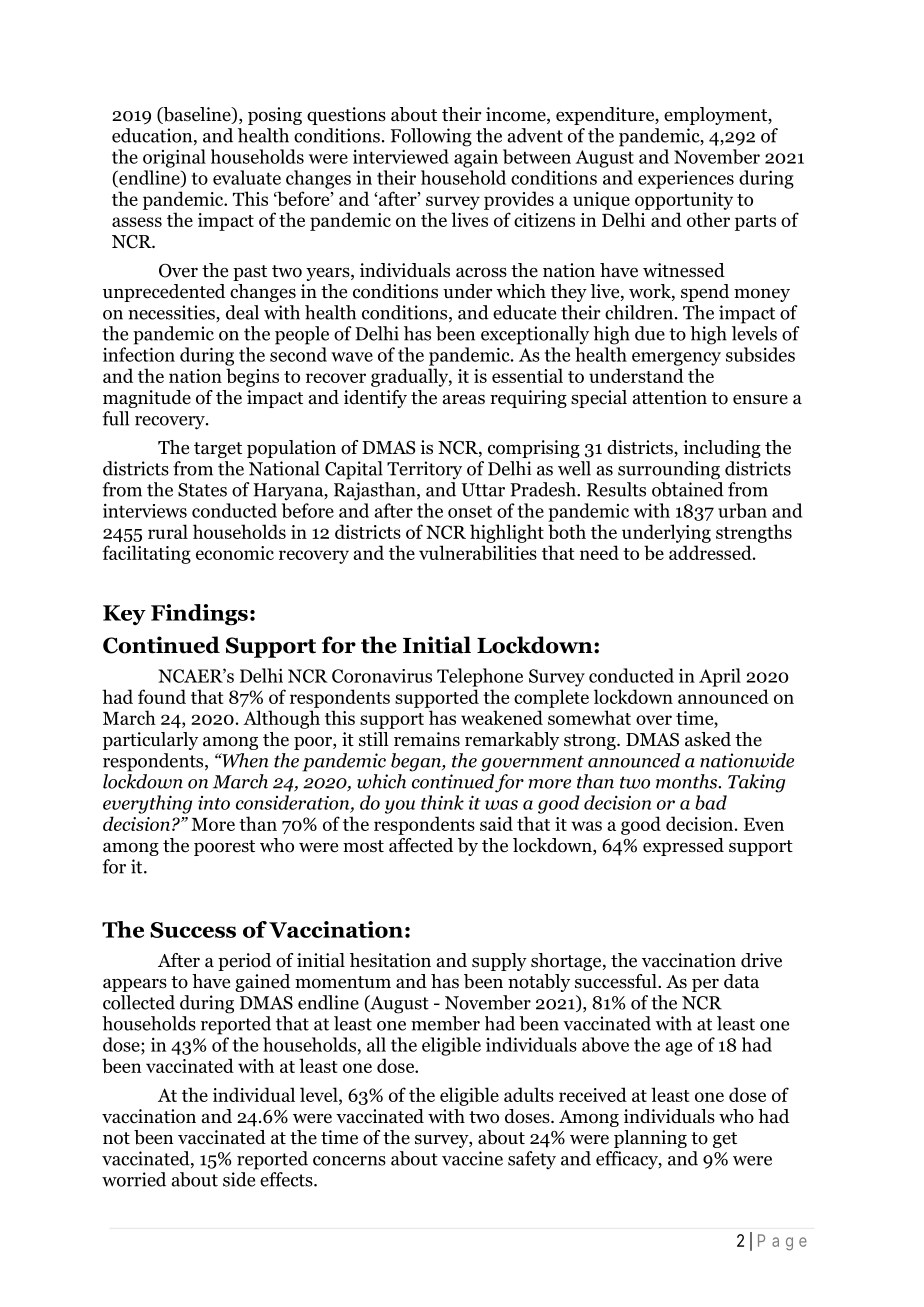  What do you see at coordinates (134, 1179) in the page?
I see `worried` at bounding box center [134, 1179].
